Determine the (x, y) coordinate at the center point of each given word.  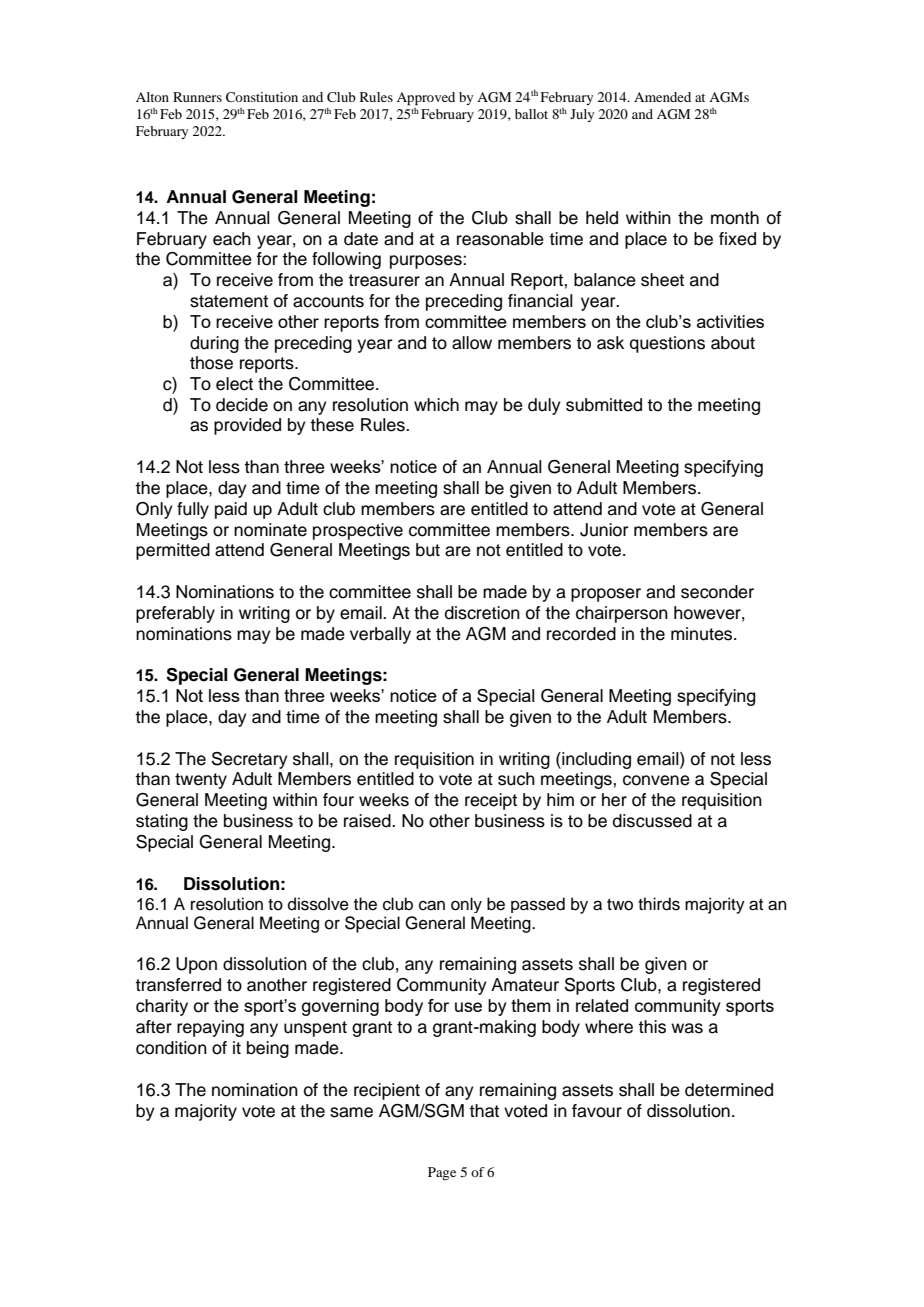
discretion (482, 613)
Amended (662, 97)
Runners (197, 97)
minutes (703, 634)
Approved (426, 99)
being (268, 1049)
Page (442, 1173)
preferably (175, 614)
